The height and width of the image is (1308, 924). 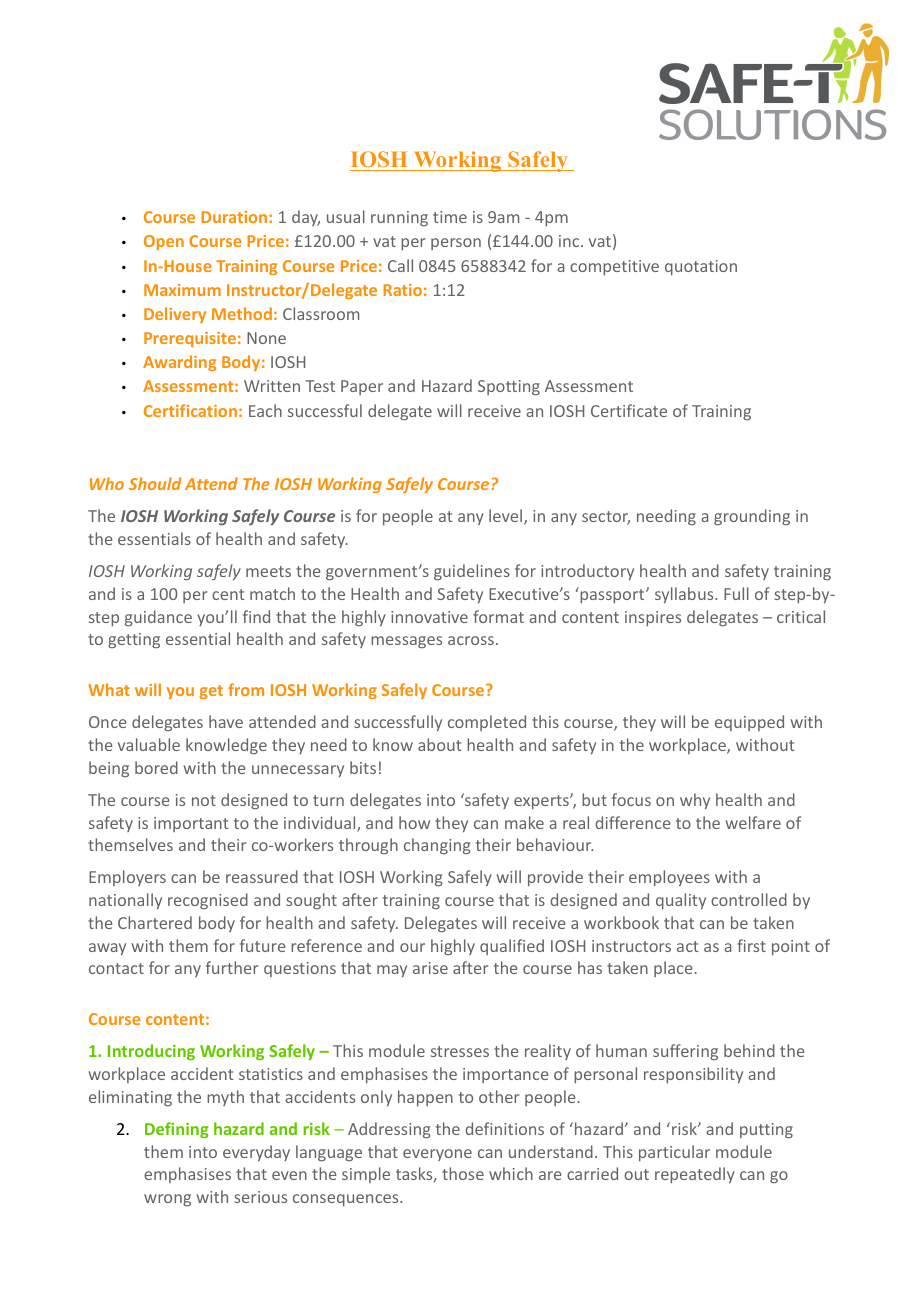 I want to click on wrong, so click(x=167, y=1200).
